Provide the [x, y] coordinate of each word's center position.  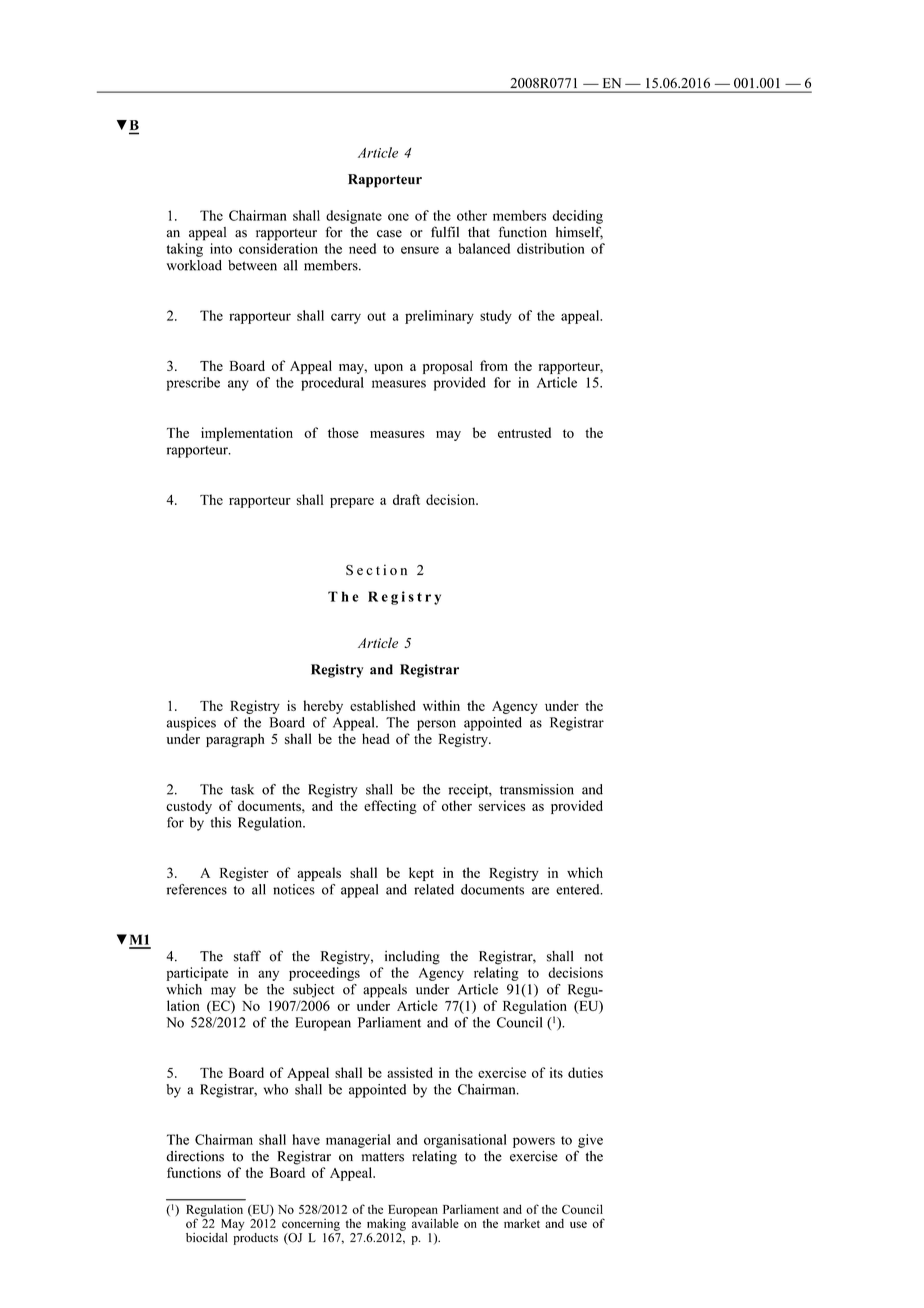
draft [406, 499]
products [255, 1237]
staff [247, 956]
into [221, 248]
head [376, 738]
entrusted [524, 432]
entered [579, 889]
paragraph [235, 740]
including [412, 958]
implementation [247, 434]
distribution [551, 248]
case [389, 234]
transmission [537, 789]
